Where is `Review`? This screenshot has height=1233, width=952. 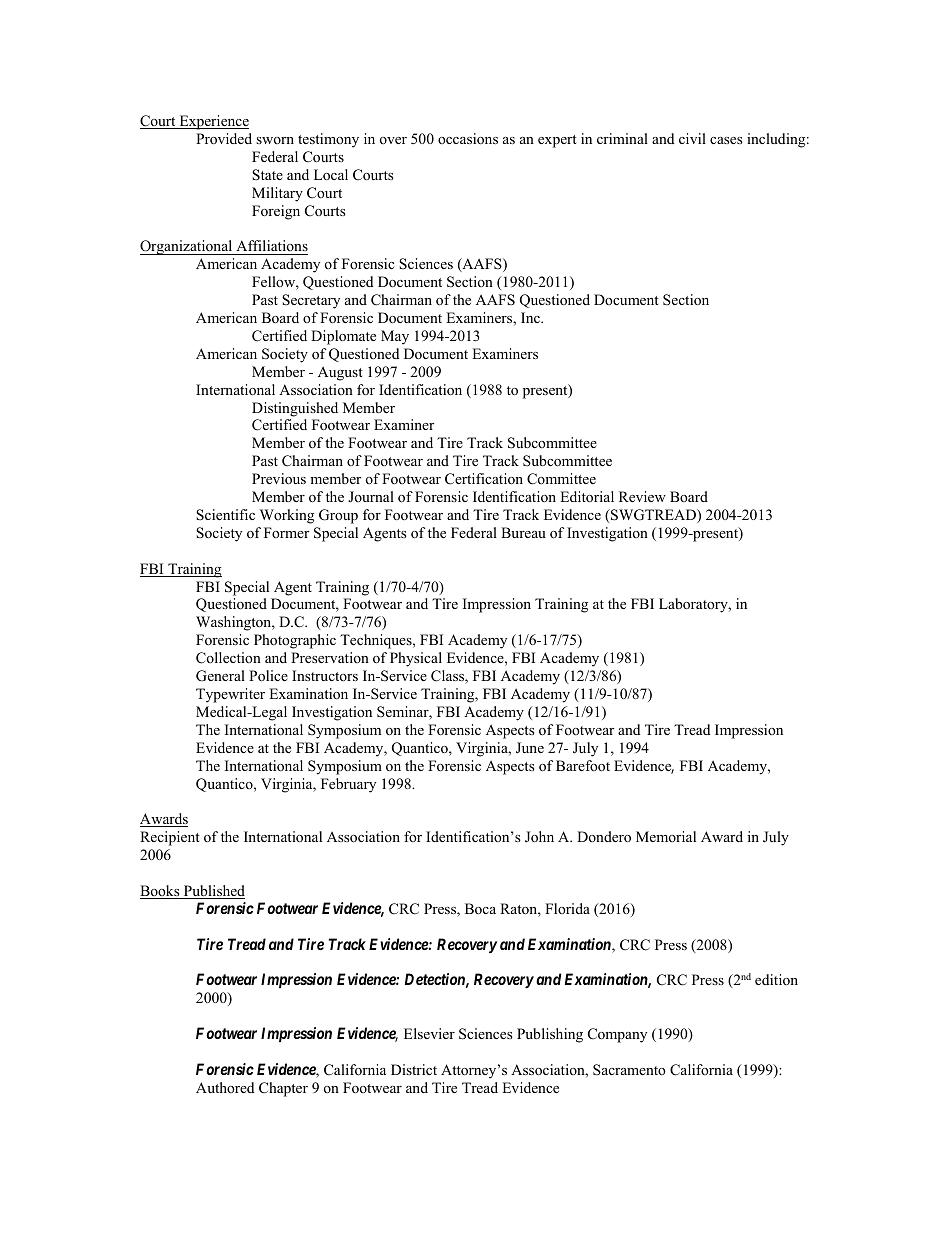
Review is located at coordinates (642, 496).
